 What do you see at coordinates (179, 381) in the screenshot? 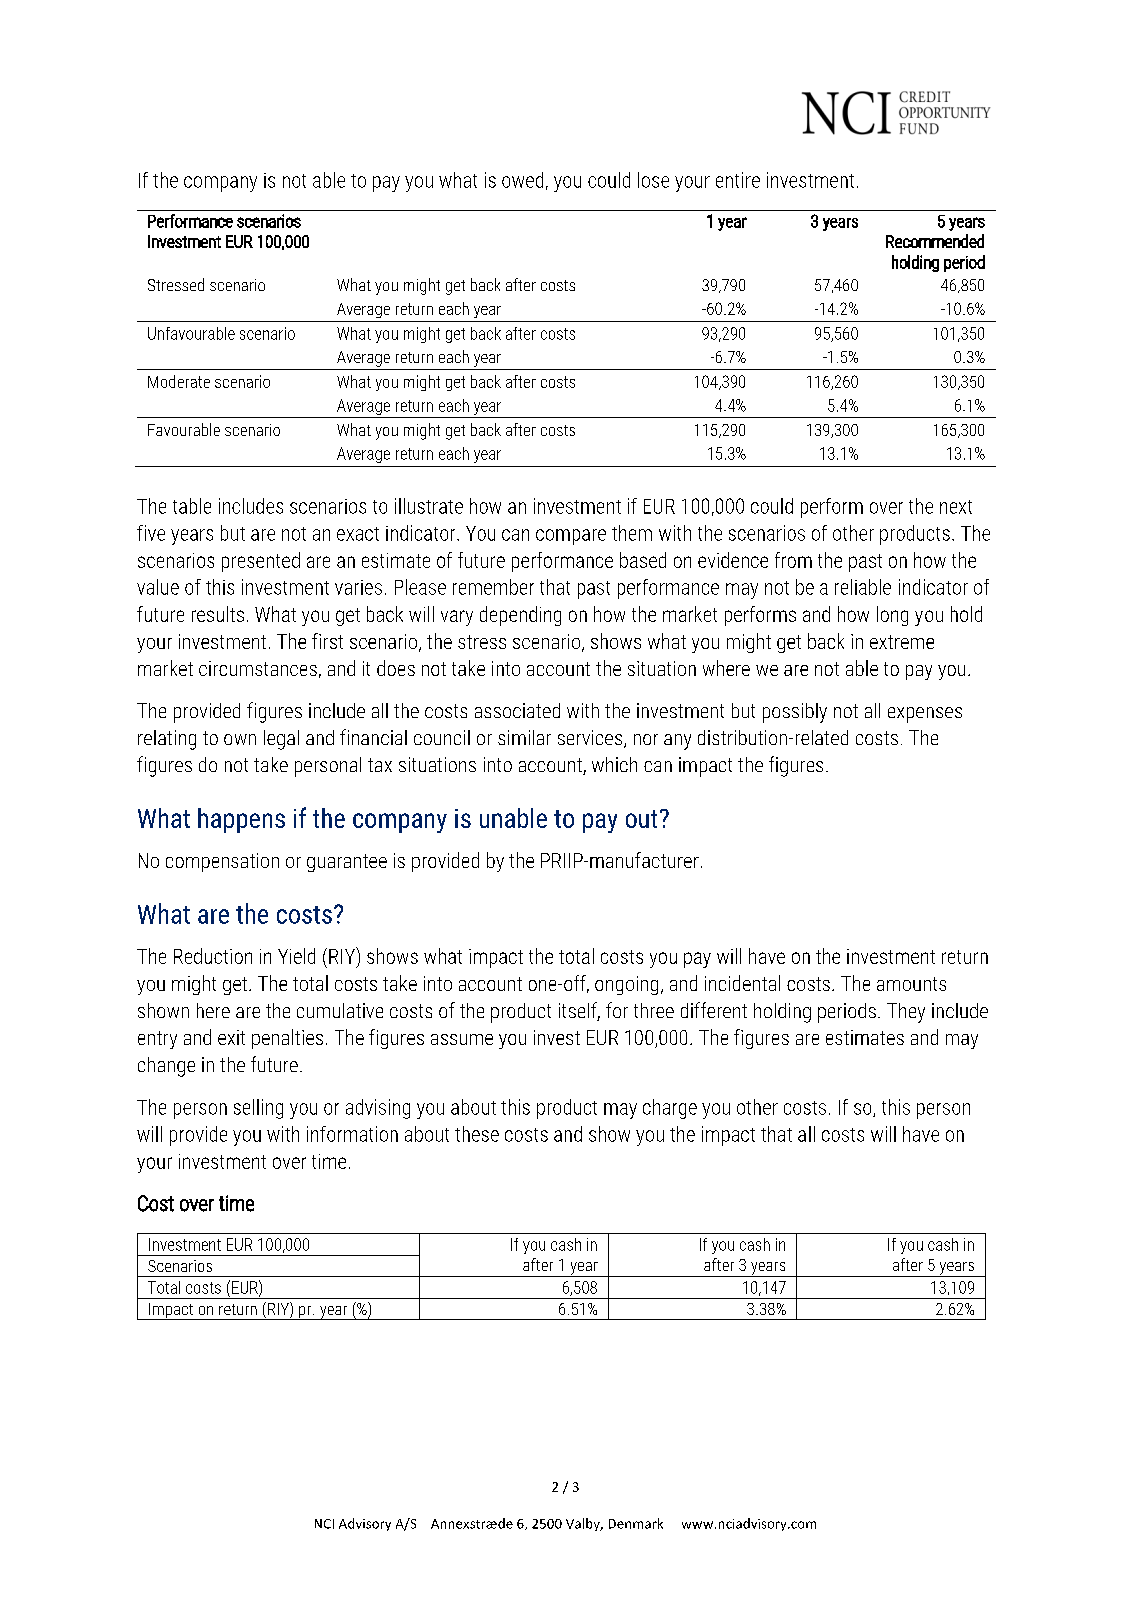
I see `Moderate` at bounding box center [179, 381].
